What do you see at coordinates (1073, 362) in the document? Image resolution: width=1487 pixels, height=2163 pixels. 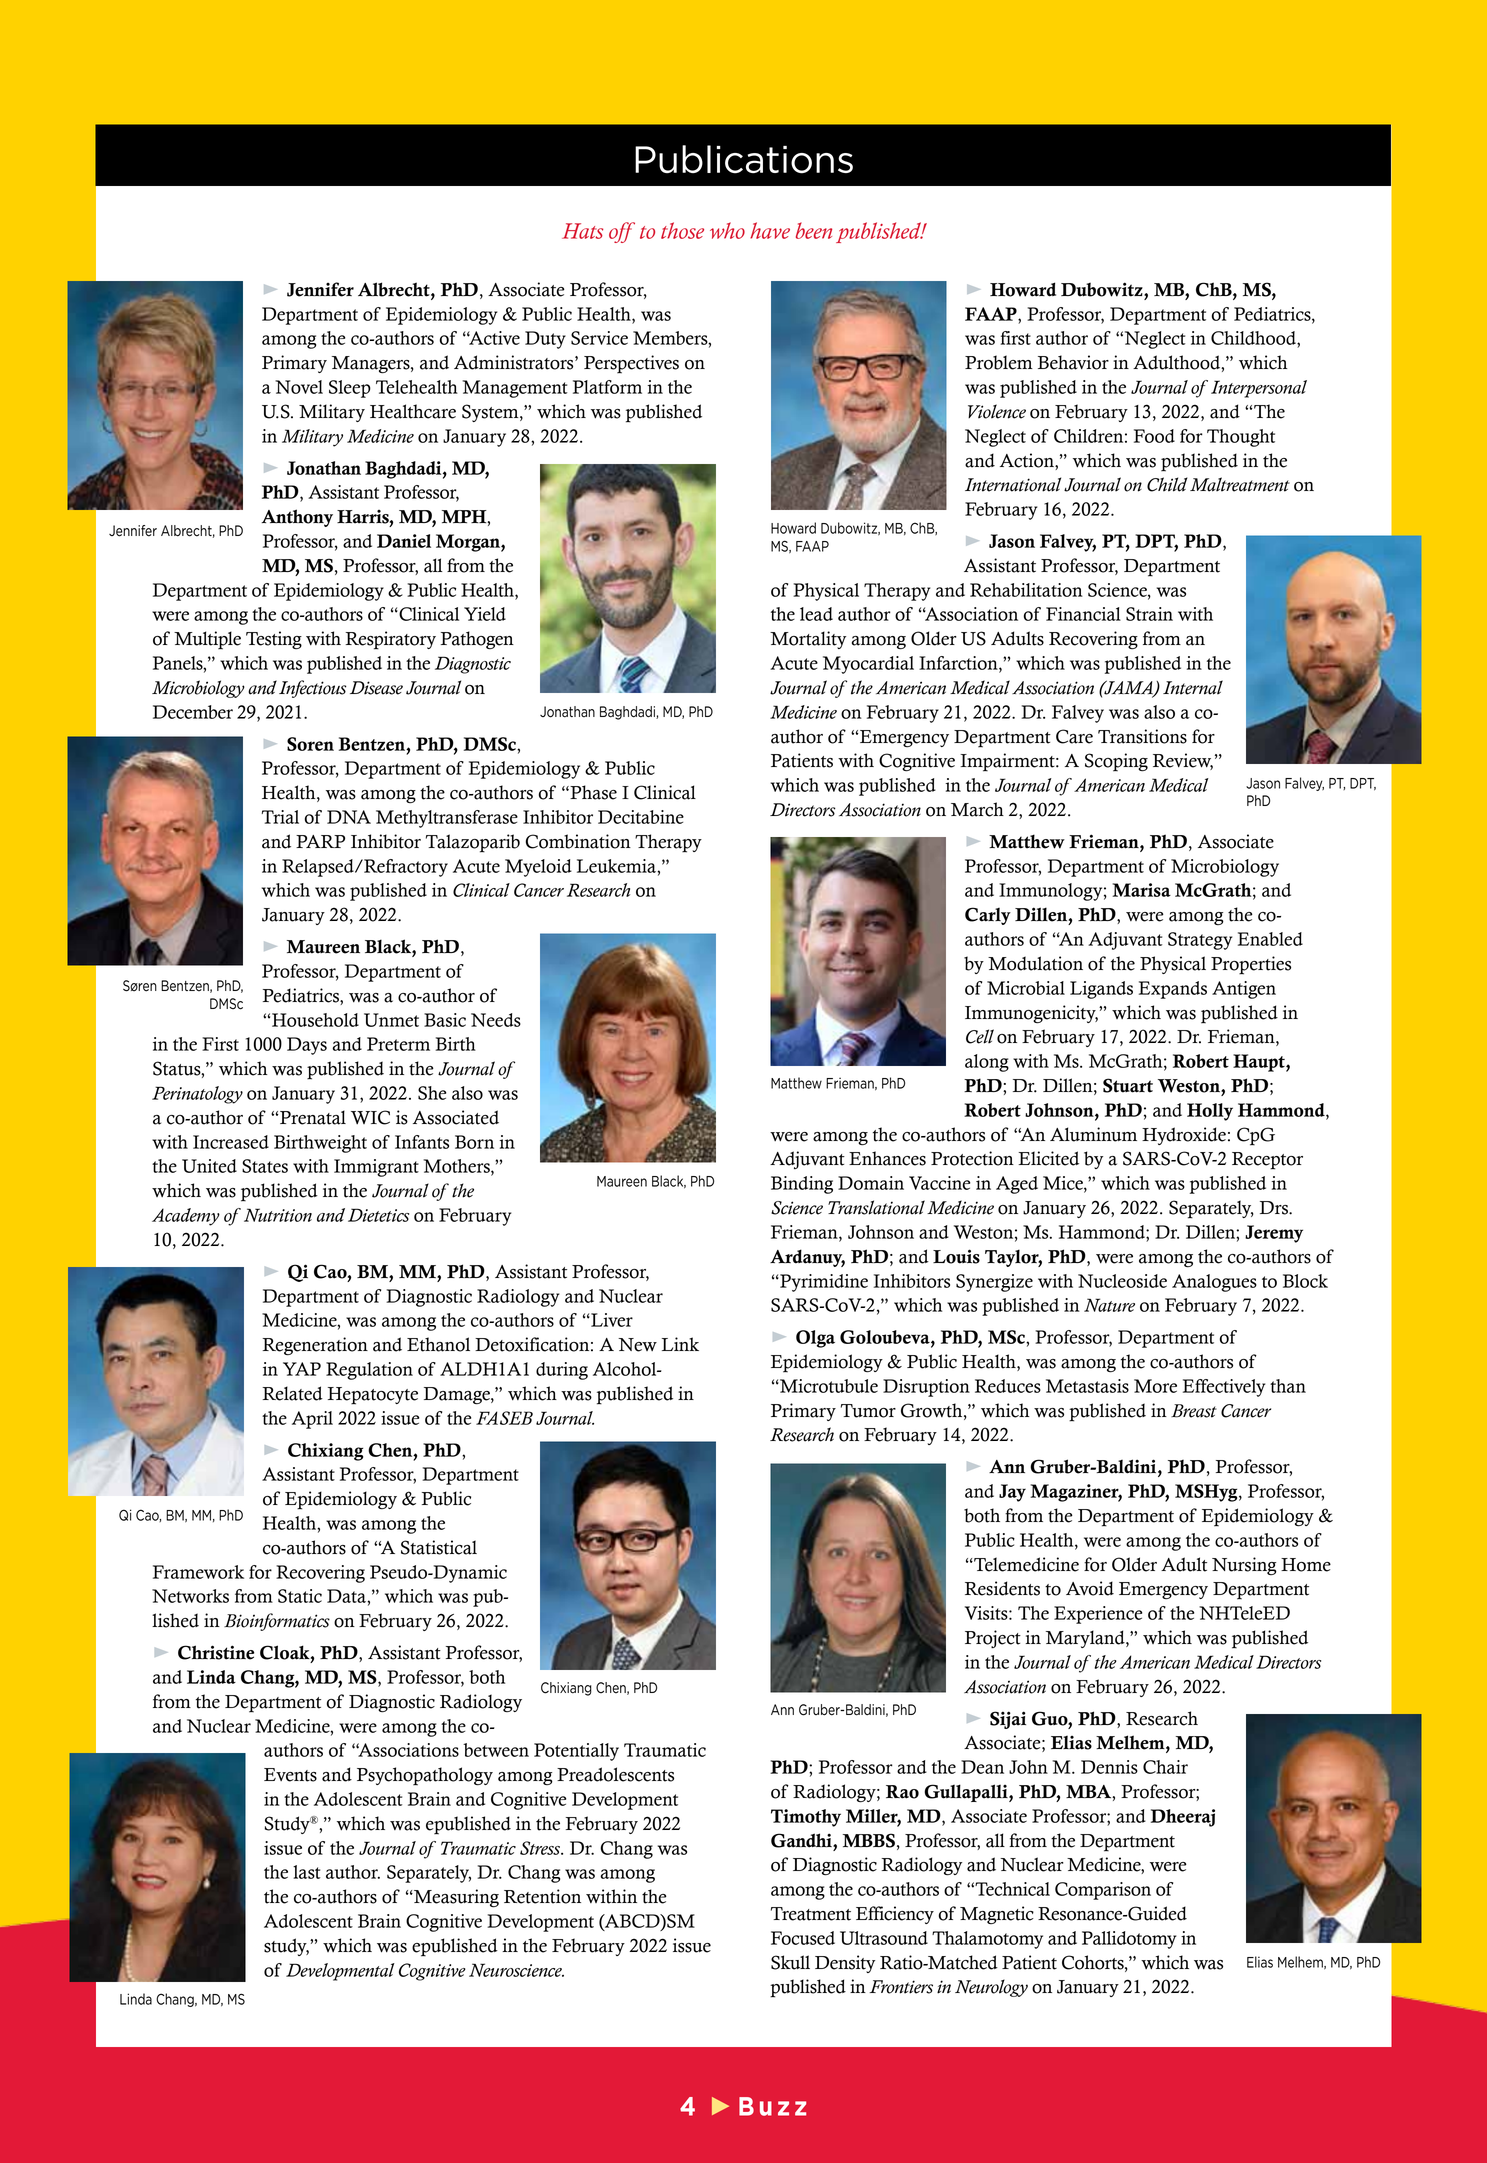 I see `Behavior` at bounding box center [1073, 362].
